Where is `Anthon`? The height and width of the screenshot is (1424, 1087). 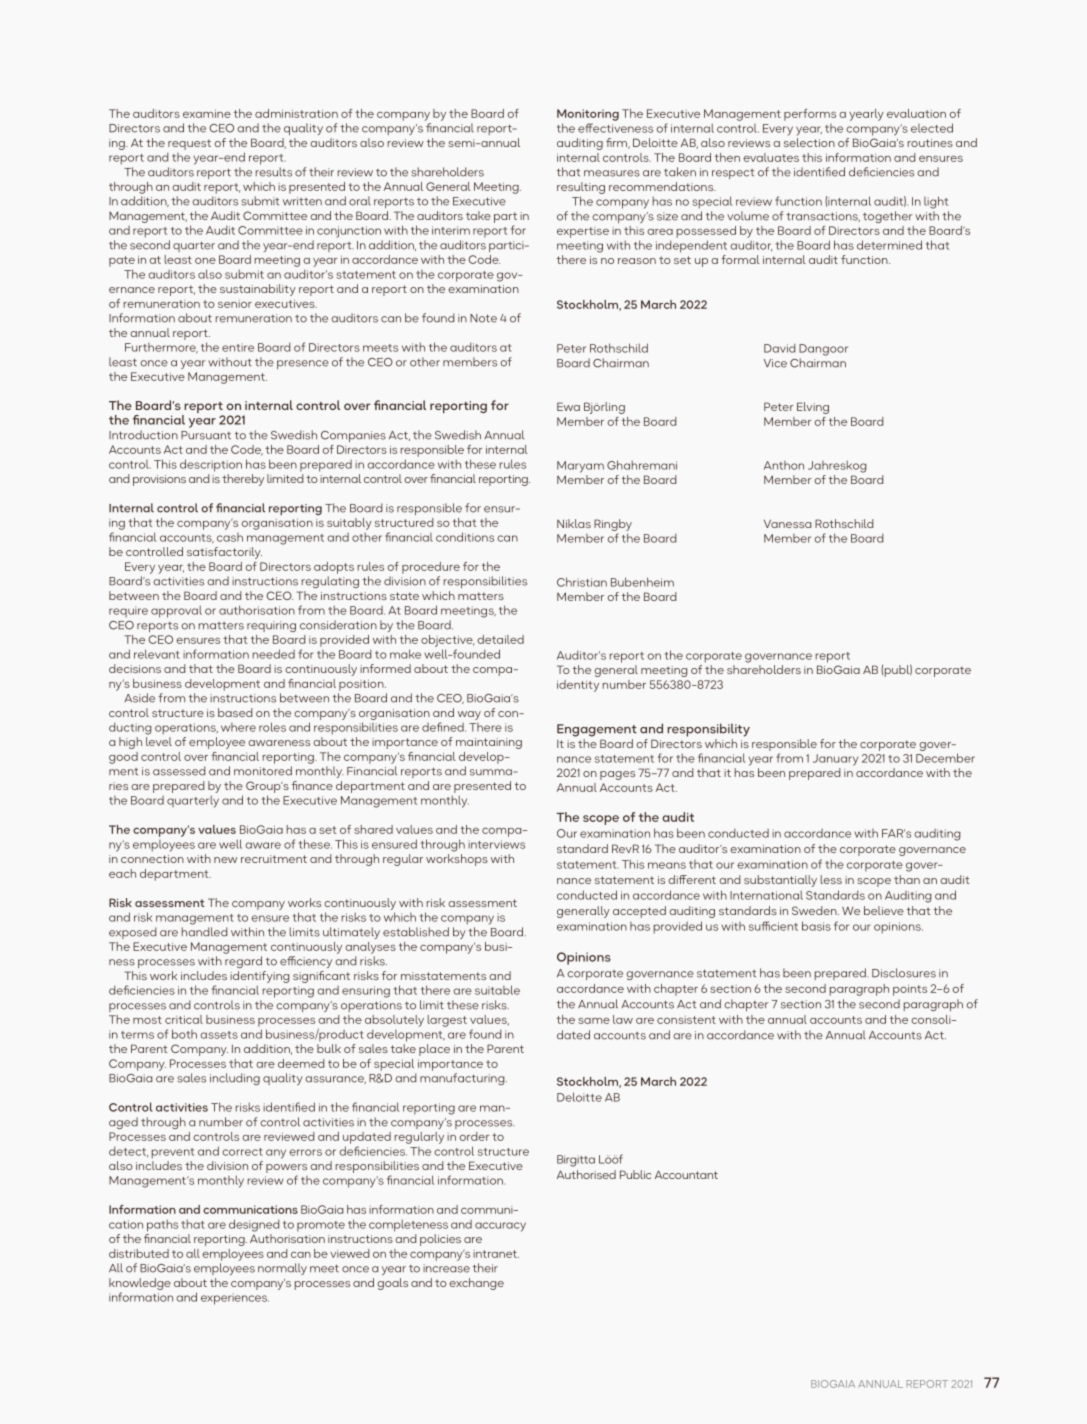 Anthon is located at coordinates (784, 465).
